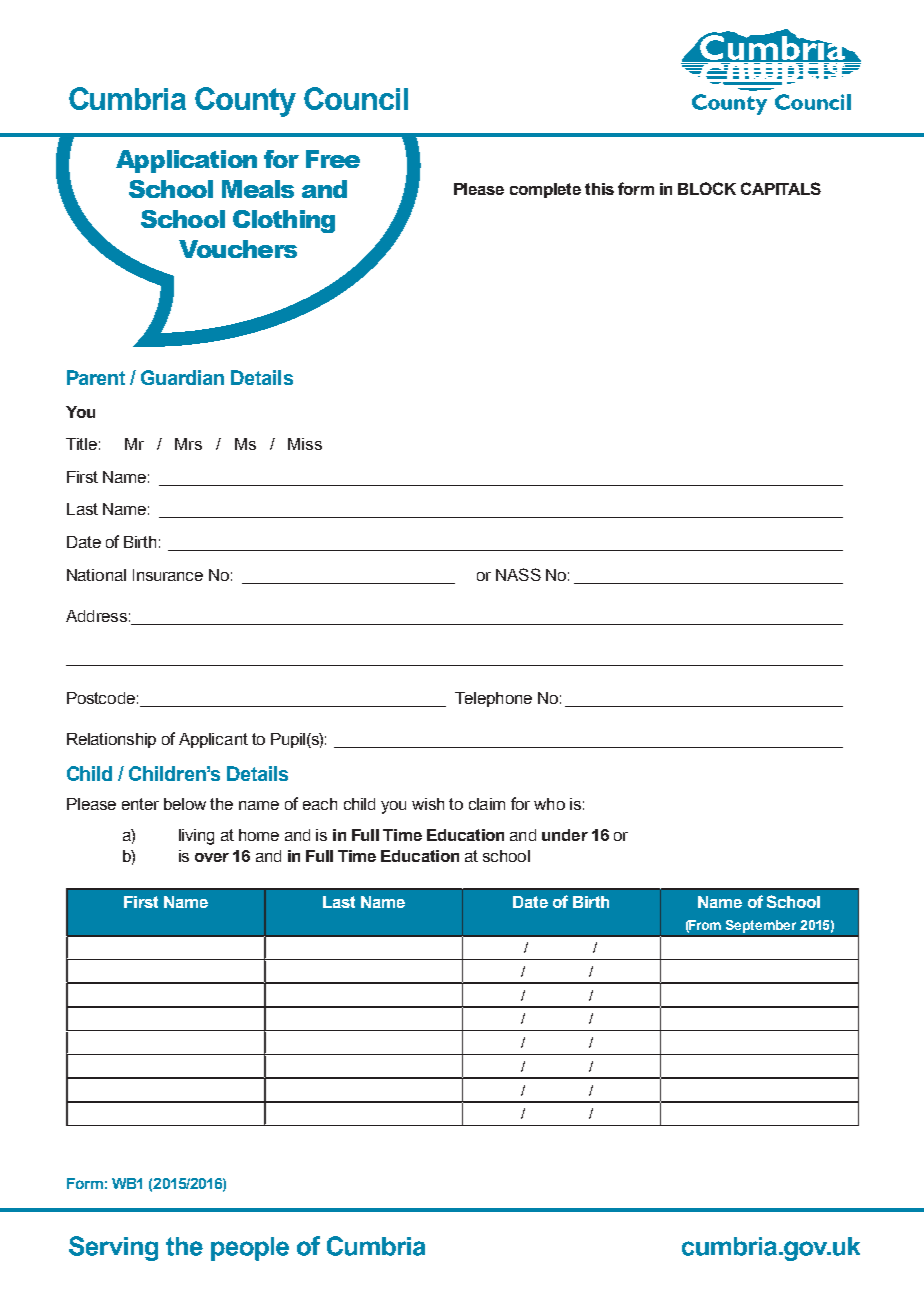 Image resolution: width=924 pixels, height=1308 pixels. I want to click on Insurance, so click(168, 575).
